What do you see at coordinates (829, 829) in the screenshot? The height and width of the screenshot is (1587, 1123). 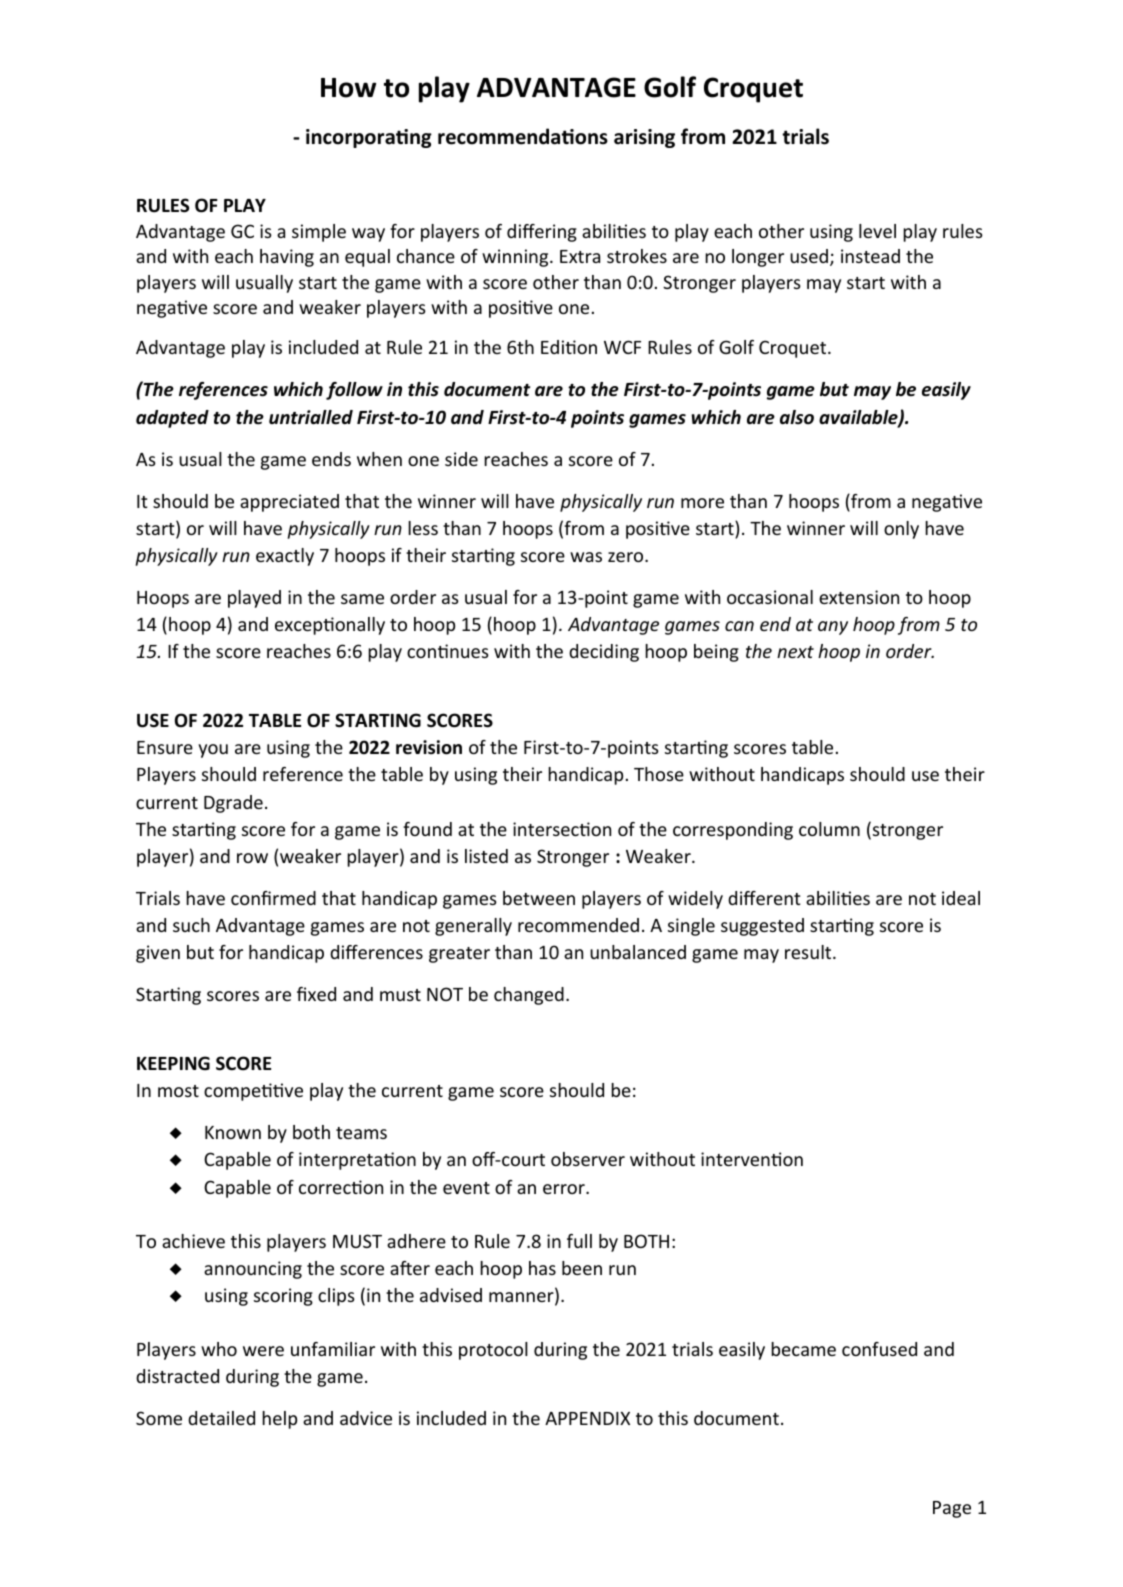 I see `column` at bounding box center [829, 829].
